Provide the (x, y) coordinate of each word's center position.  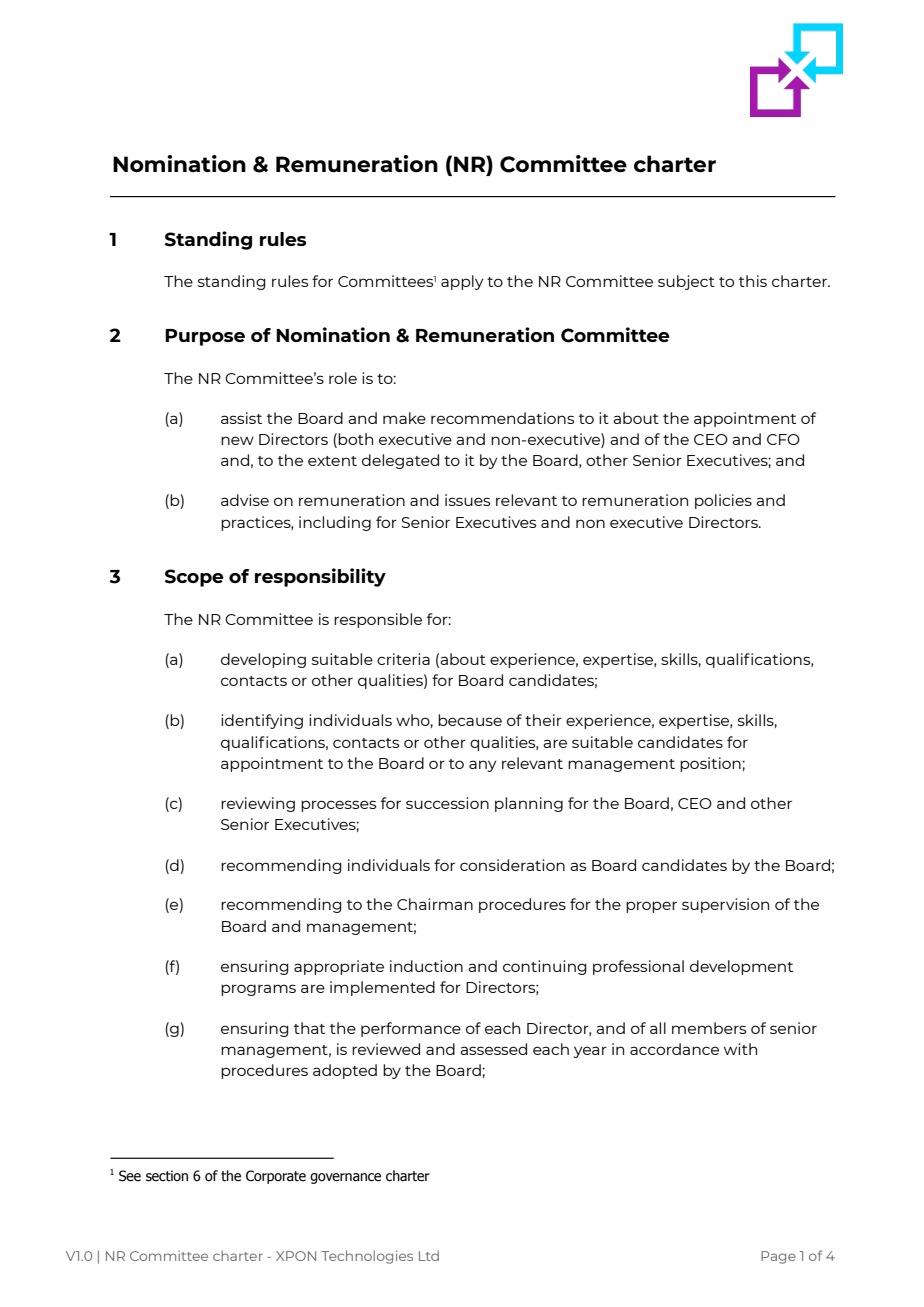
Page (778, 1257)
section (167, 1176)
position (711, 764)
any (483, 766)
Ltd (429, 1255)
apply (462, 282)
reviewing (258, 804)
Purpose (205, 337)
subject (686, 282)
